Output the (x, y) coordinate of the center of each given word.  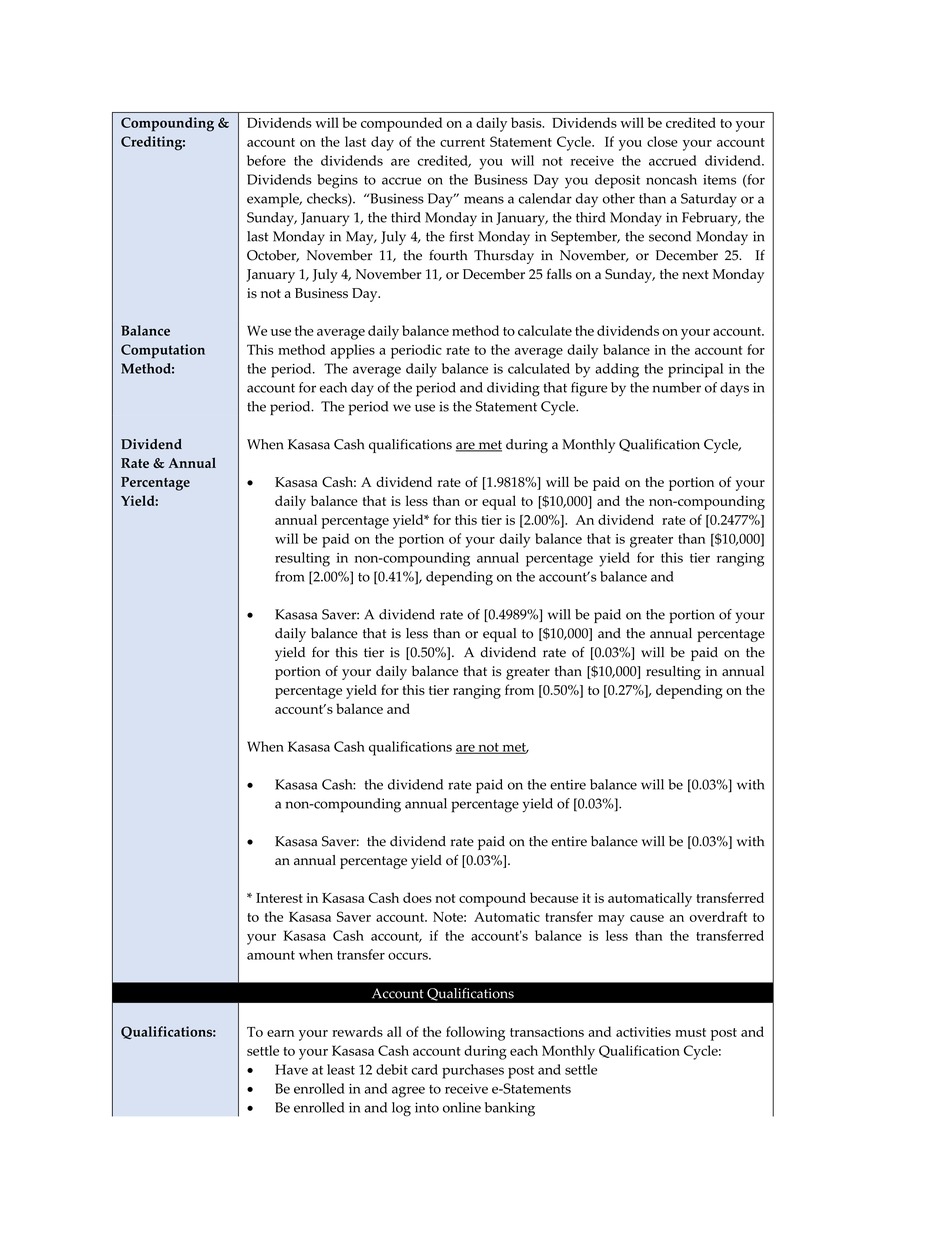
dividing (513, 389)
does (417, 897)
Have (291, 1069)
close (662, 141)
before (266, 160)
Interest (279, 898)
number (676, 387)
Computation (163, 351)
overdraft (718, 916)
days (734, 389)
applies (353, 351)
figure (589, 389)
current (462, 142)
